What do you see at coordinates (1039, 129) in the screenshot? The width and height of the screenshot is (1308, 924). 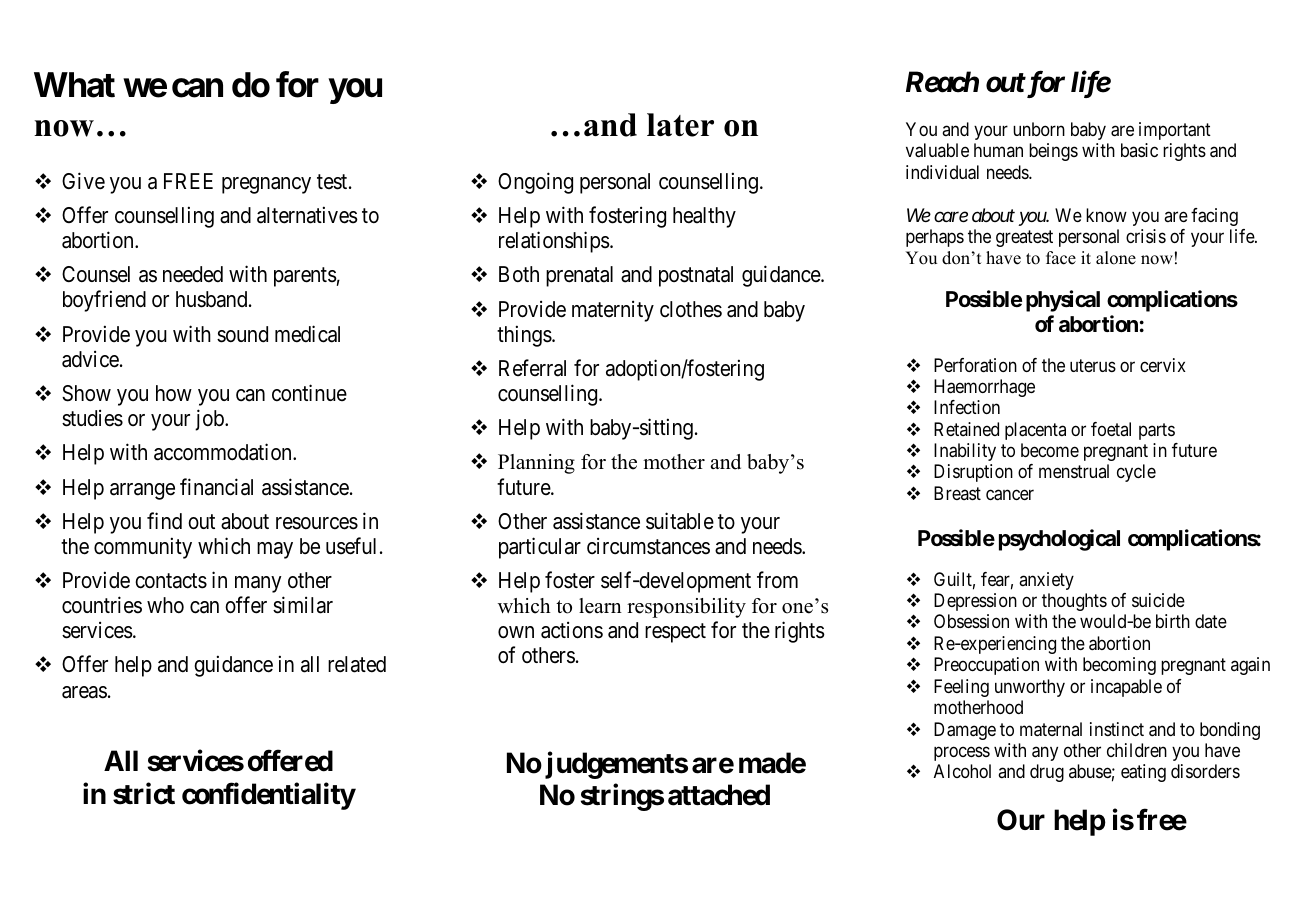 I see `unborn` at bounding box center [1039, 129].
